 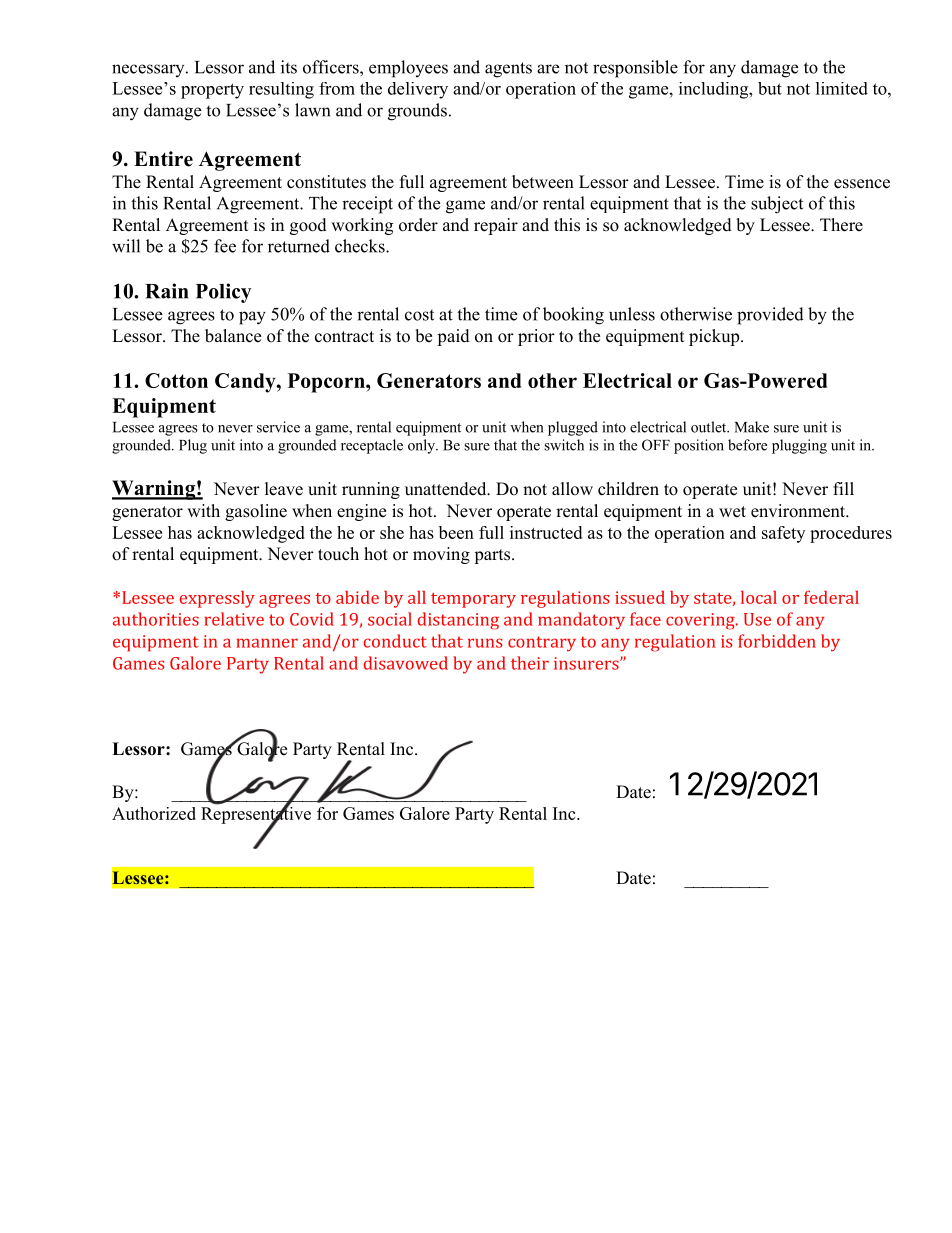 I want to click on provided, so click(x=770, y=316).
